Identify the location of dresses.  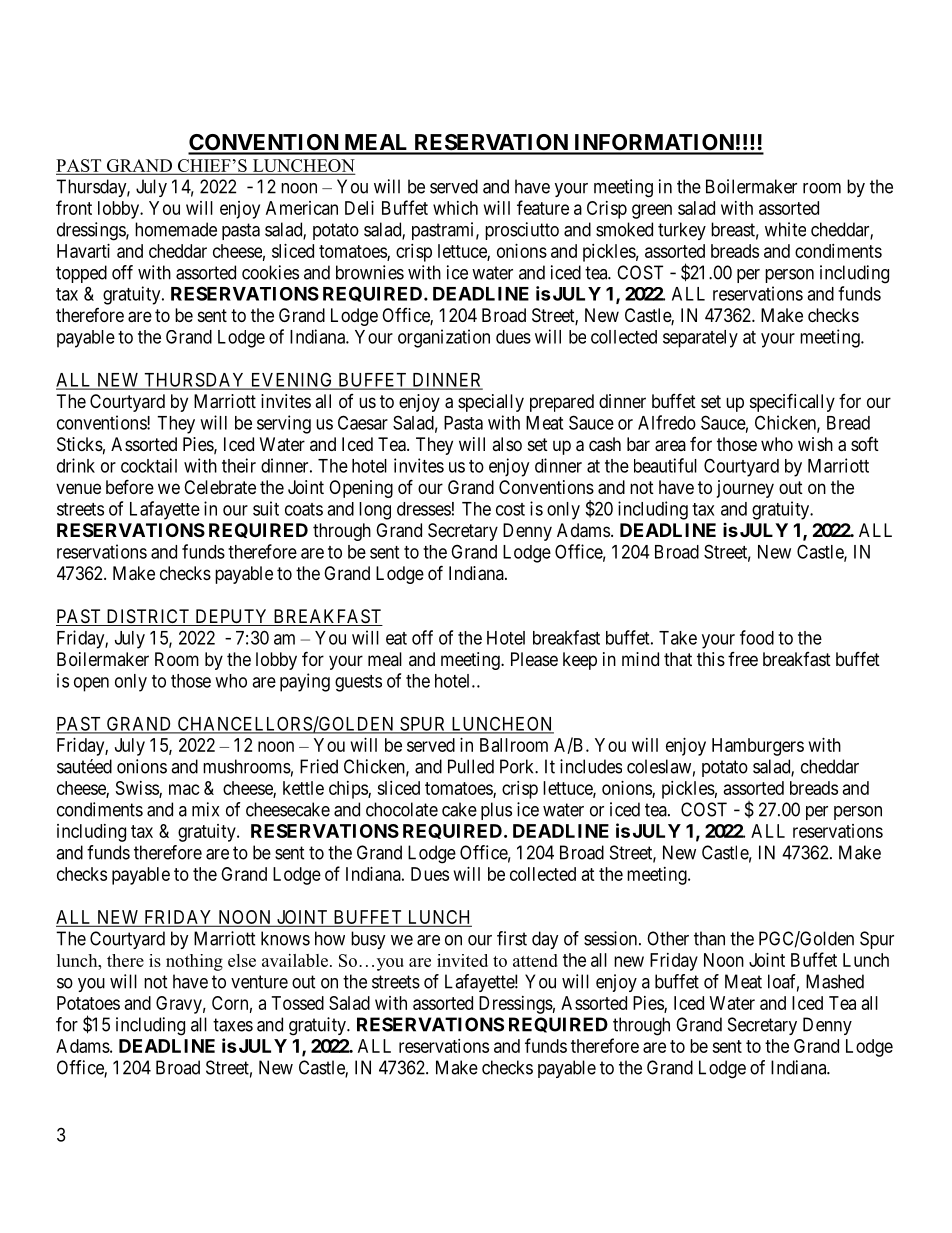
(424, 509).
